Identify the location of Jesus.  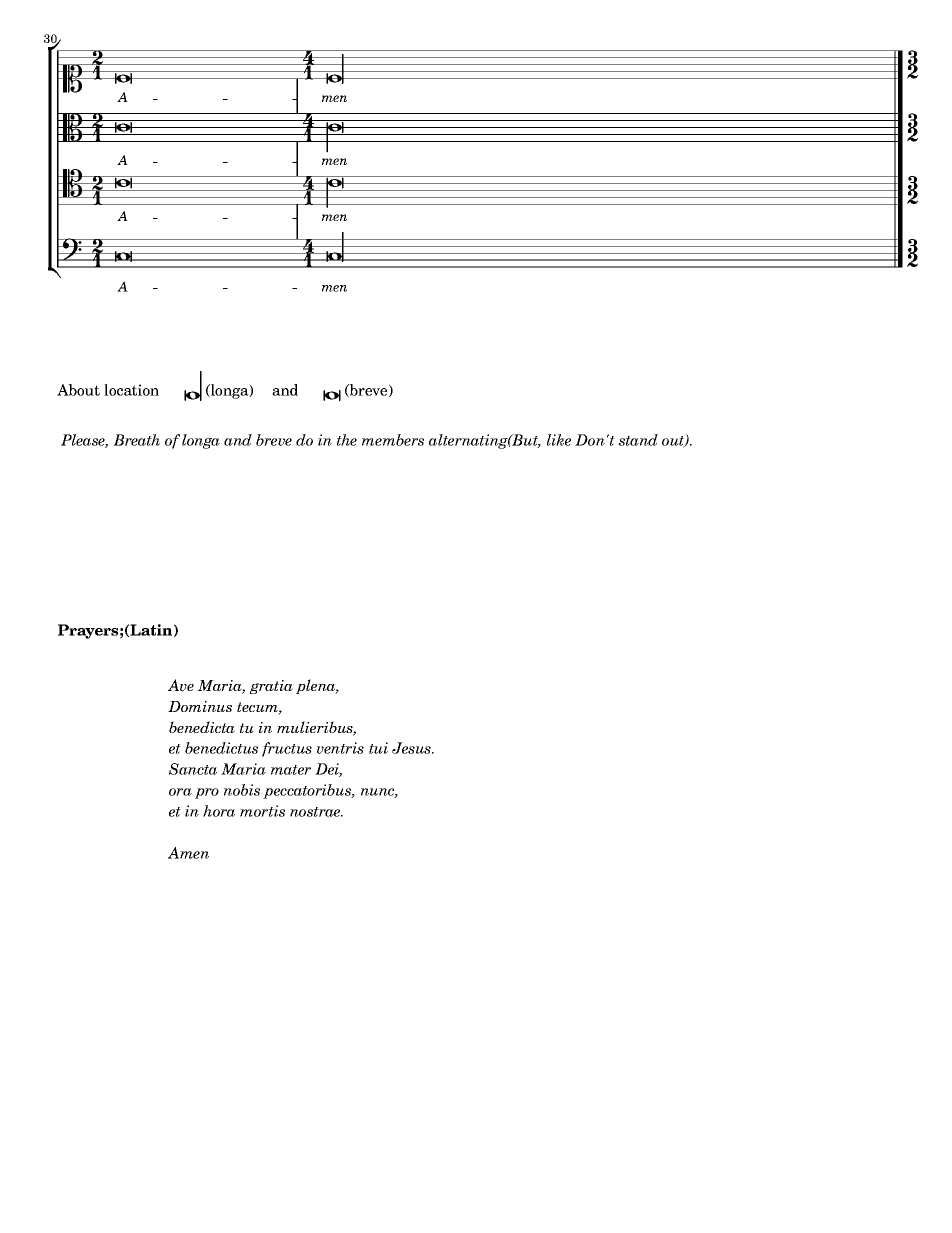
(412, 748).
